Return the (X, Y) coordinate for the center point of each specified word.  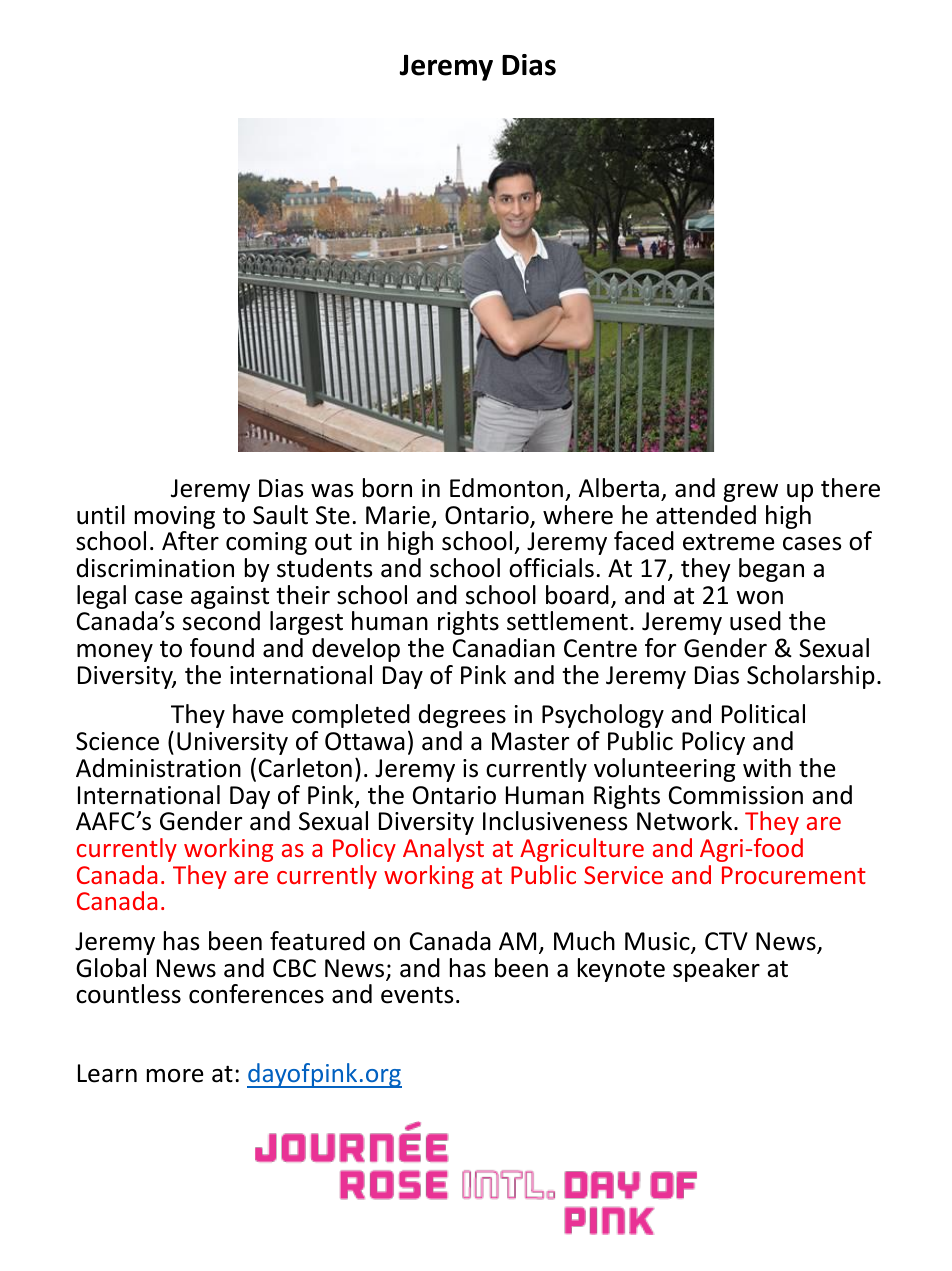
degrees (462, 716)
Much (584, 941)
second (221, 621)
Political (763, 714)
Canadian (504, 648)
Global (111, 968)
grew (750, 493)
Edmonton (506, 488)
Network (686, 821)
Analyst (443, 850)
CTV (726, 941)
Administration (158, 768)
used (755, 621)
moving (175, 519)
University (232, 743)
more (175, 1076)
